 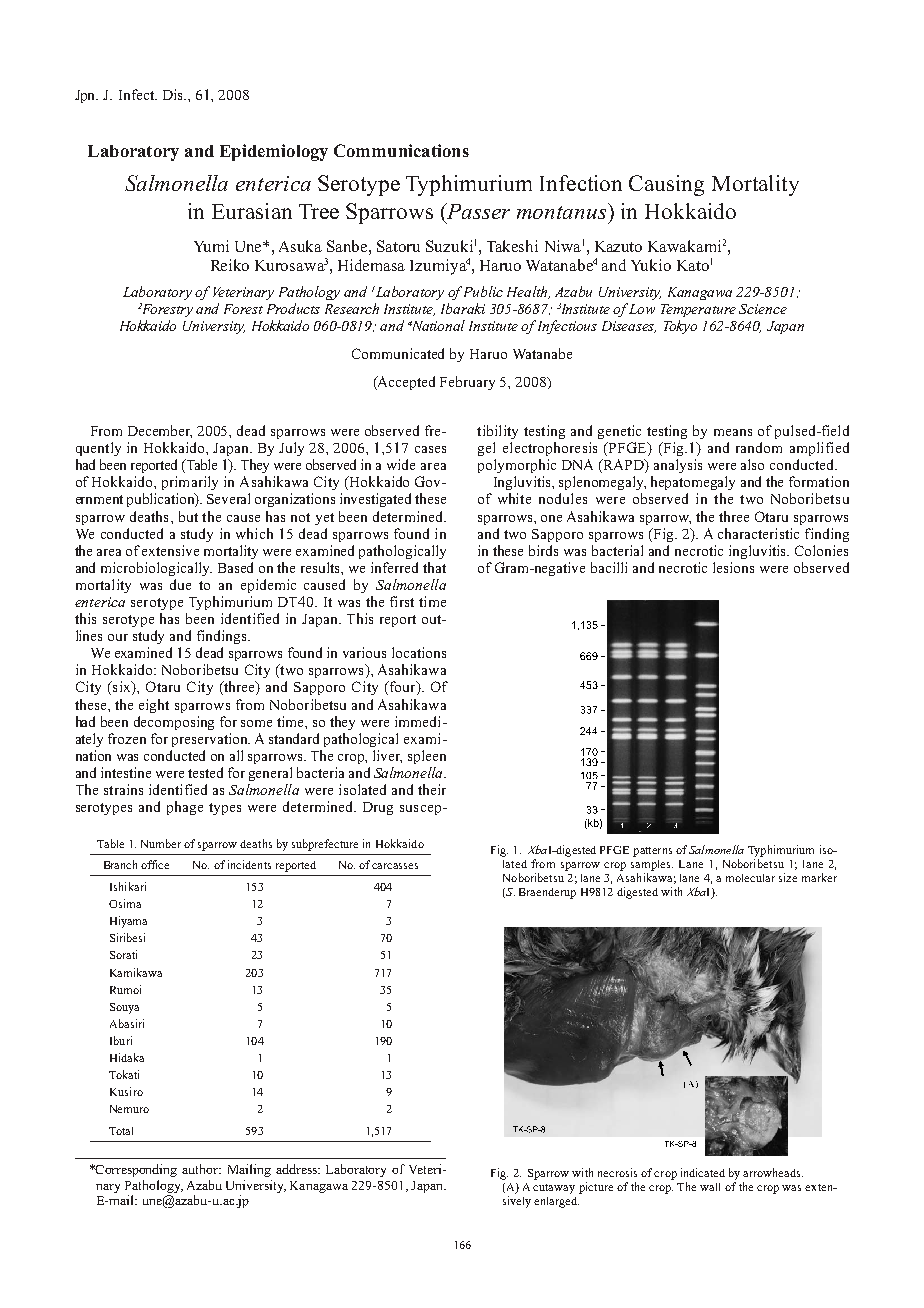 I want to click on Causing, so click(x=666, y=185).
